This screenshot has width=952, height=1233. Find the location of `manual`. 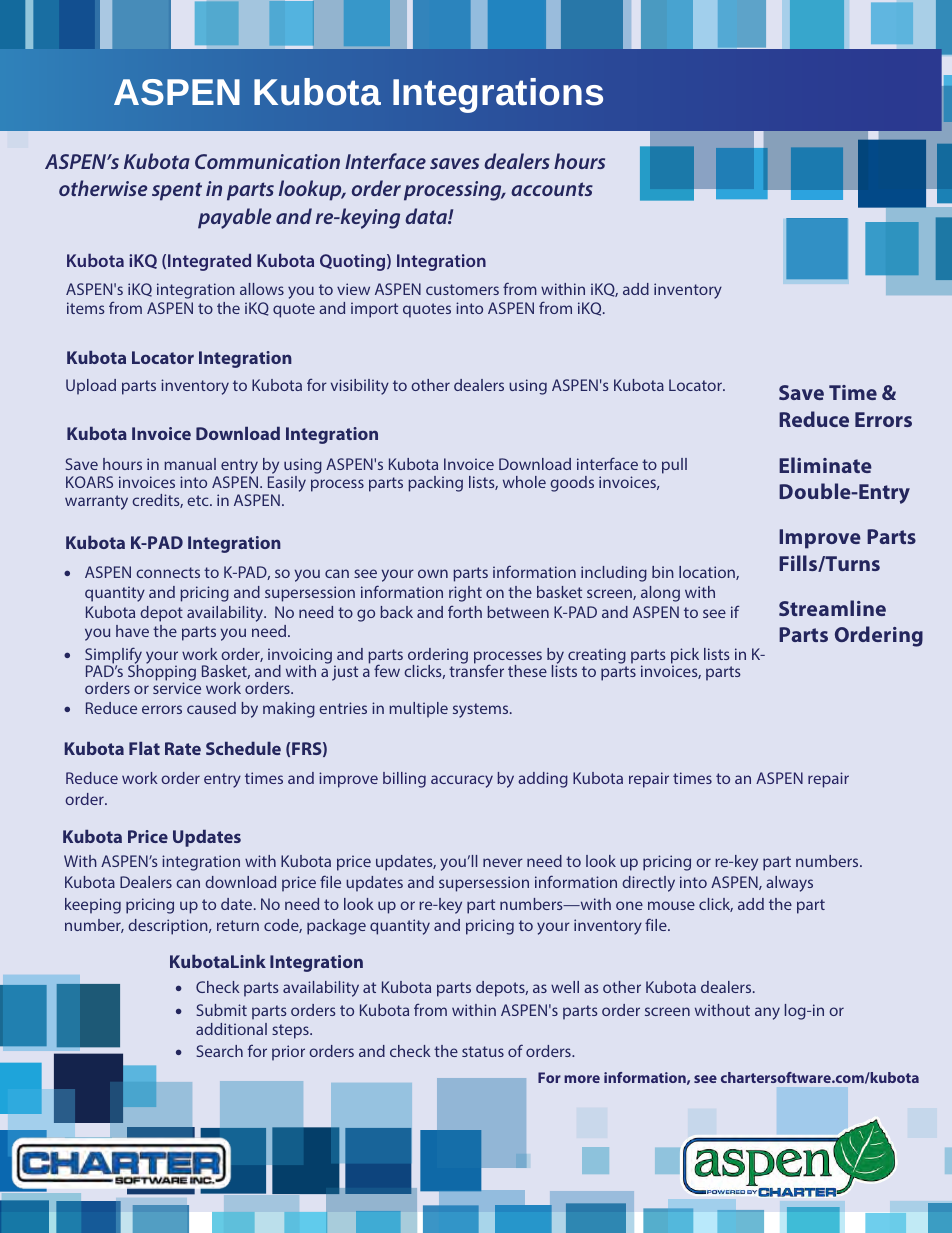

manual is located at coordinates (190, 464).
